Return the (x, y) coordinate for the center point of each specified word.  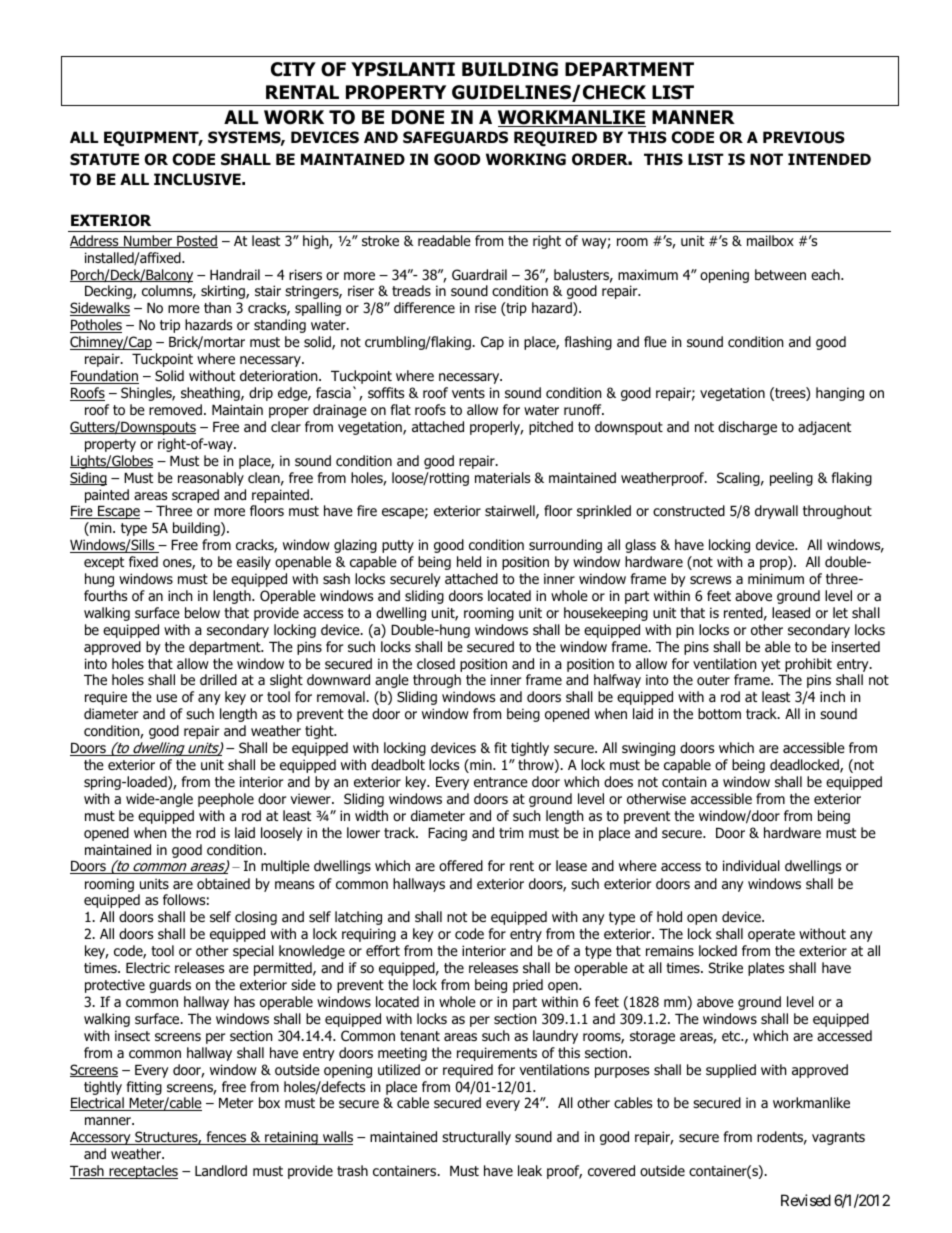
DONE (418, 117)
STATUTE (104, 159)
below (202, 612)
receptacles (142, 1172)
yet (770, 665)
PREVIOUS (804, 137)
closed (436, 664)
